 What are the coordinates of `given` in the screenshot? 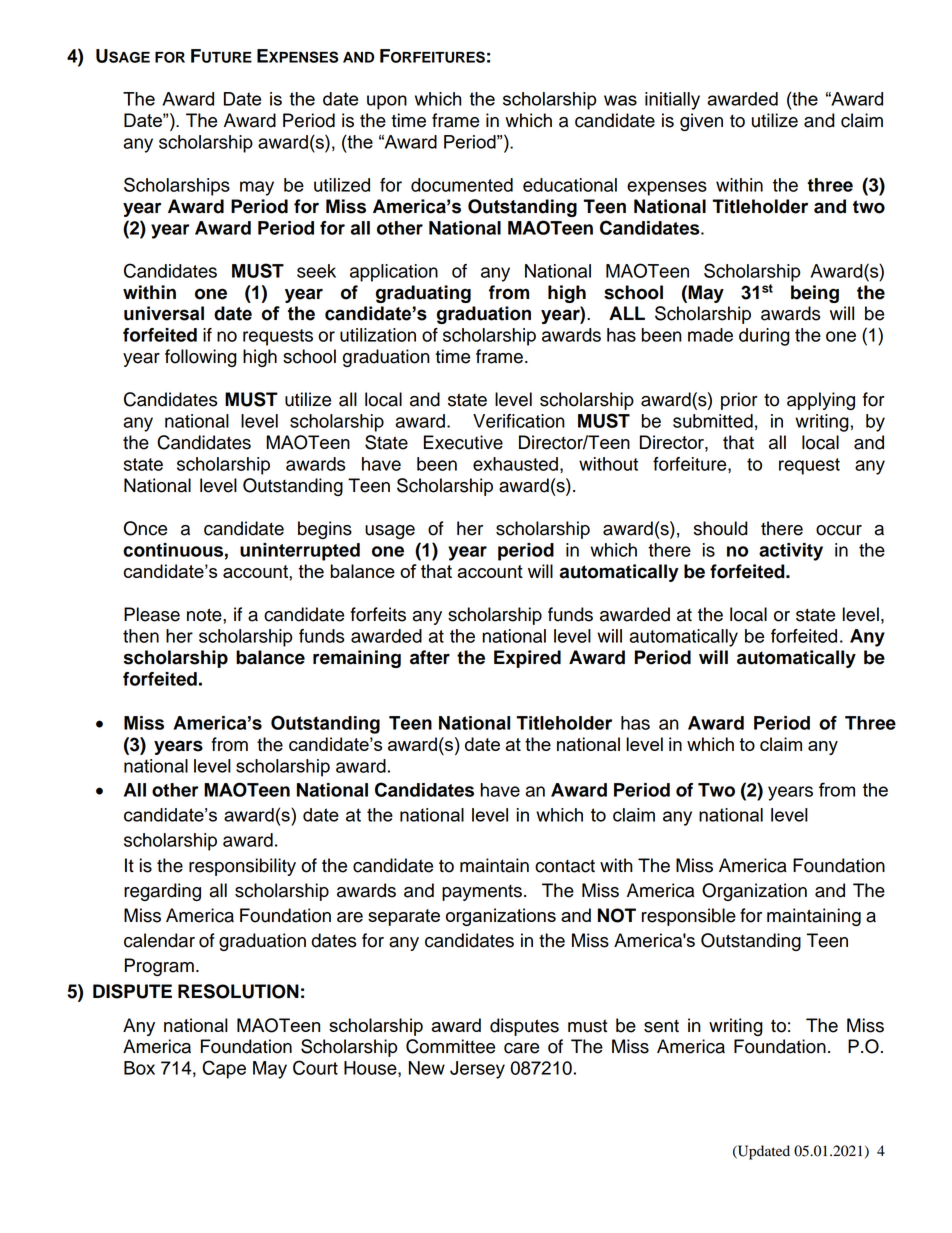 It's located at (701, 122).
